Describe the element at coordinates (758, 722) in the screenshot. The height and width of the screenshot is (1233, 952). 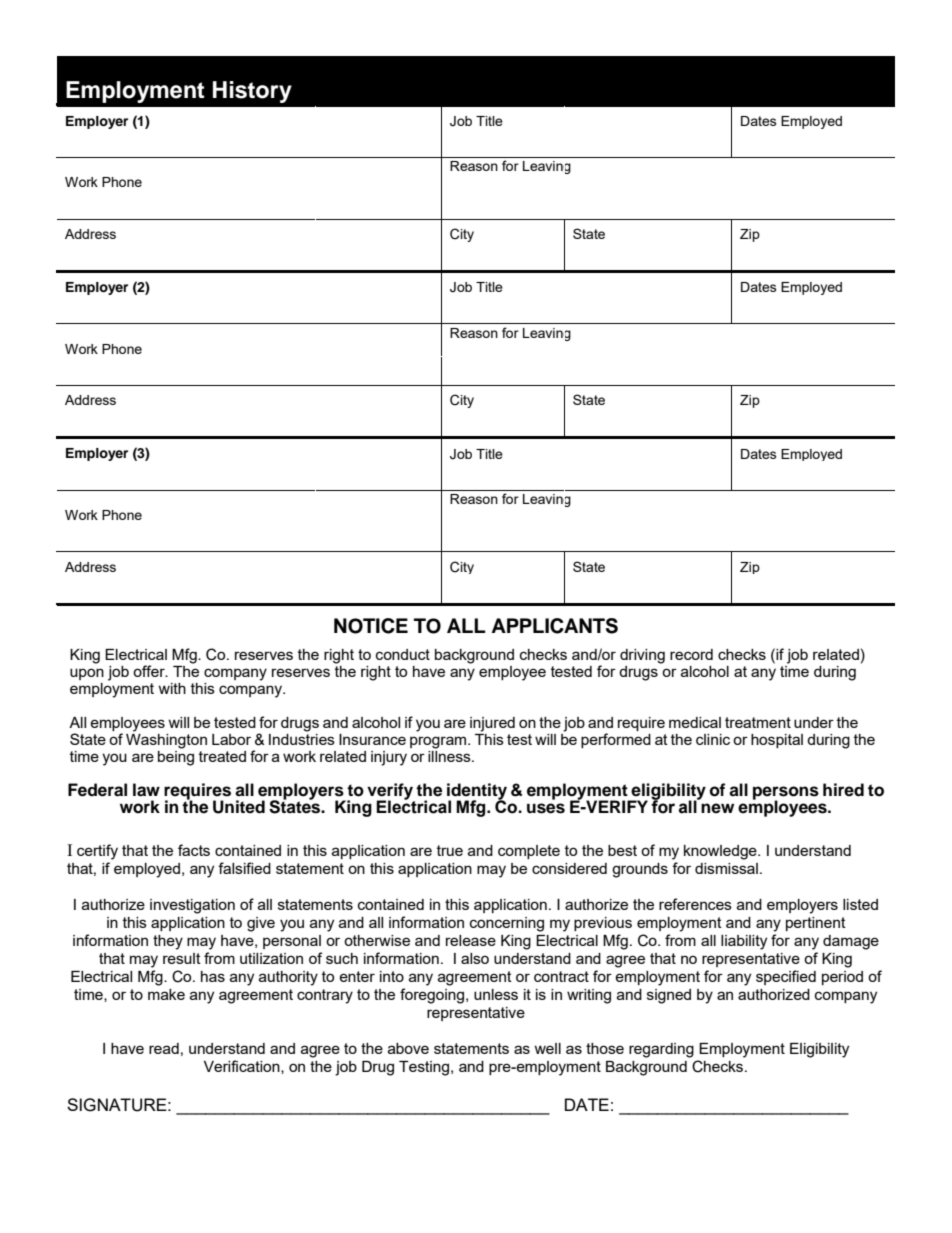
I see `treatment` at that location.
